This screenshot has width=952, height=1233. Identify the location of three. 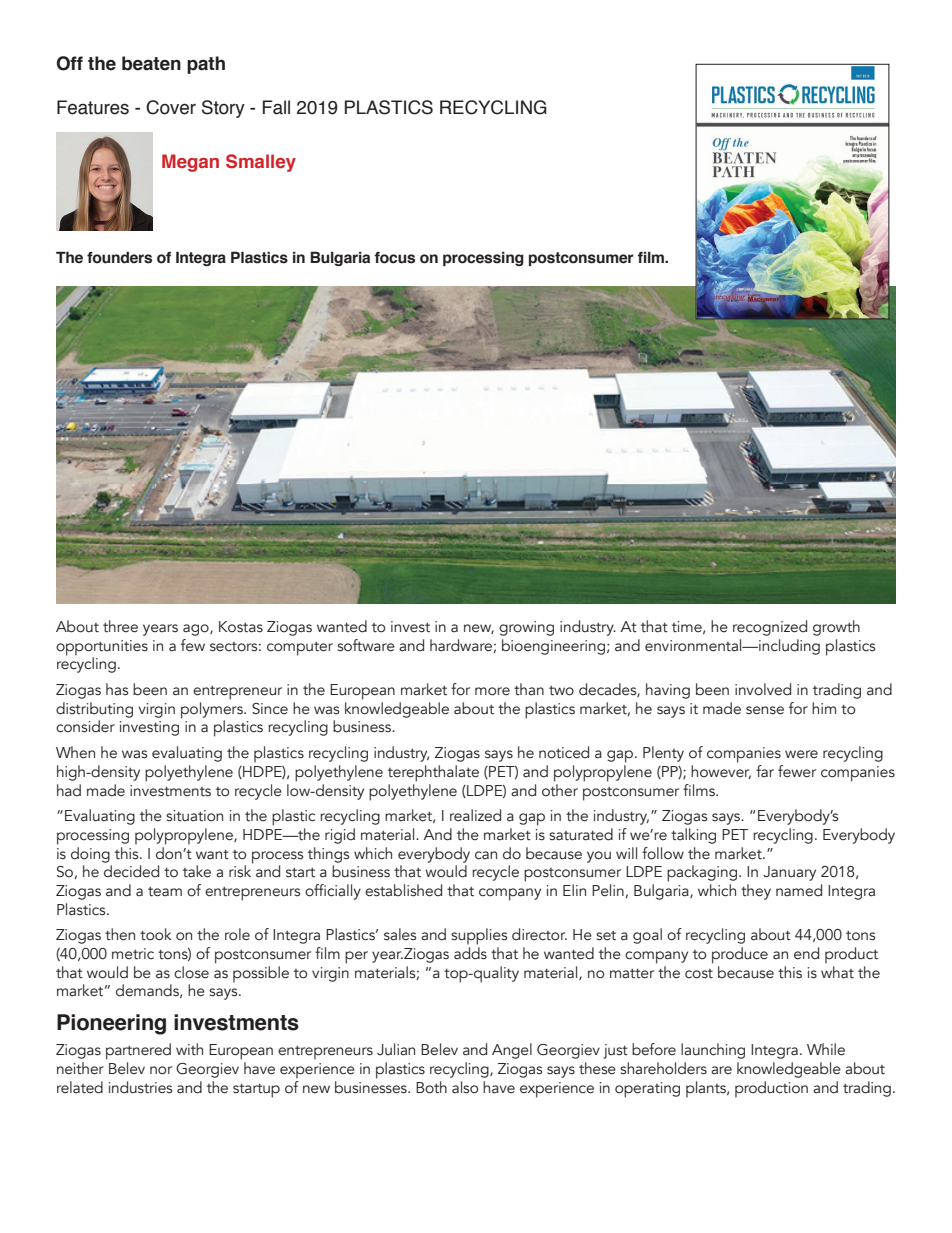
(120, 626).
